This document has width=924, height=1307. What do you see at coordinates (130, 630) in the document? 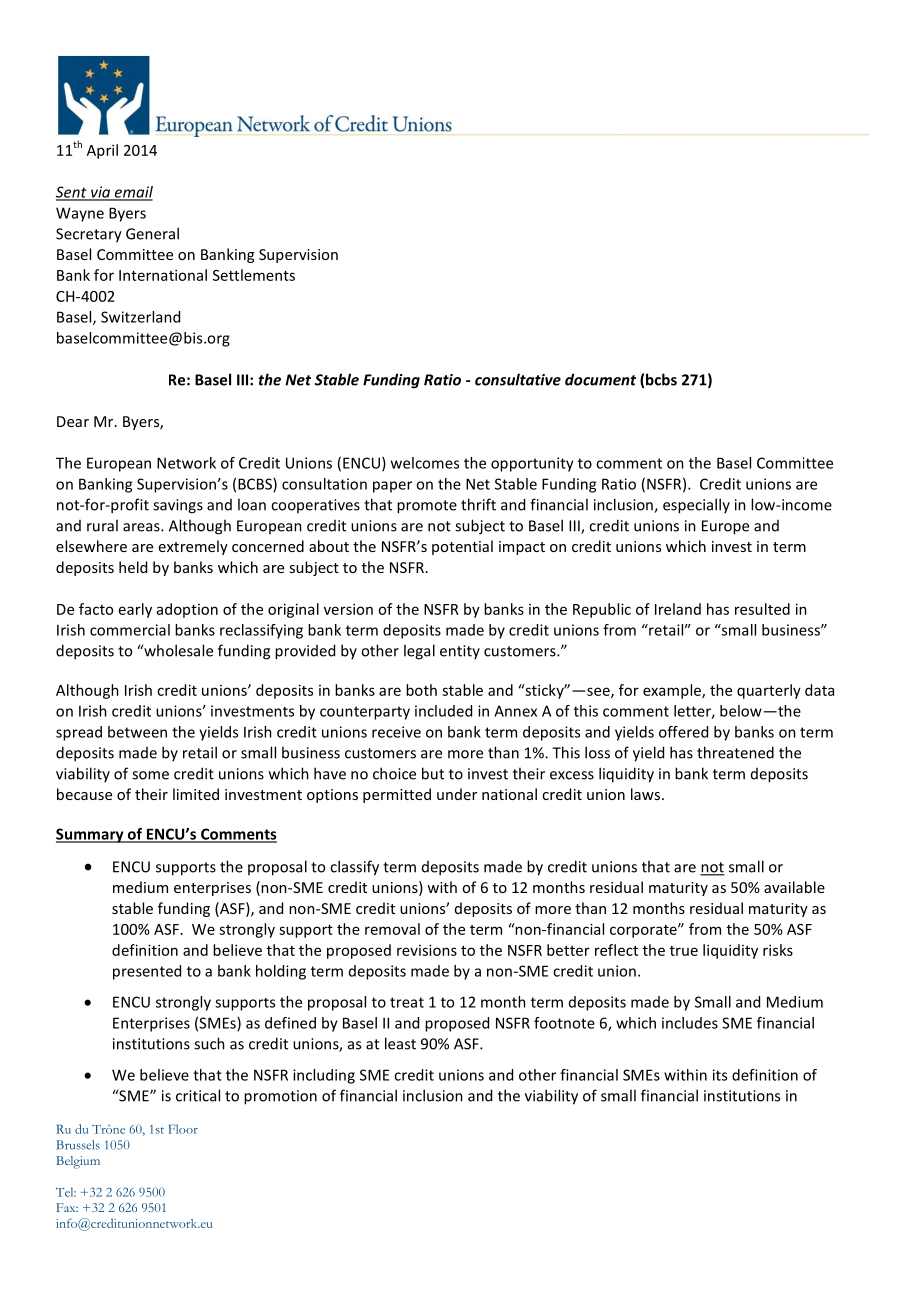
I see `commercial` at bounding box center [130, 630].
